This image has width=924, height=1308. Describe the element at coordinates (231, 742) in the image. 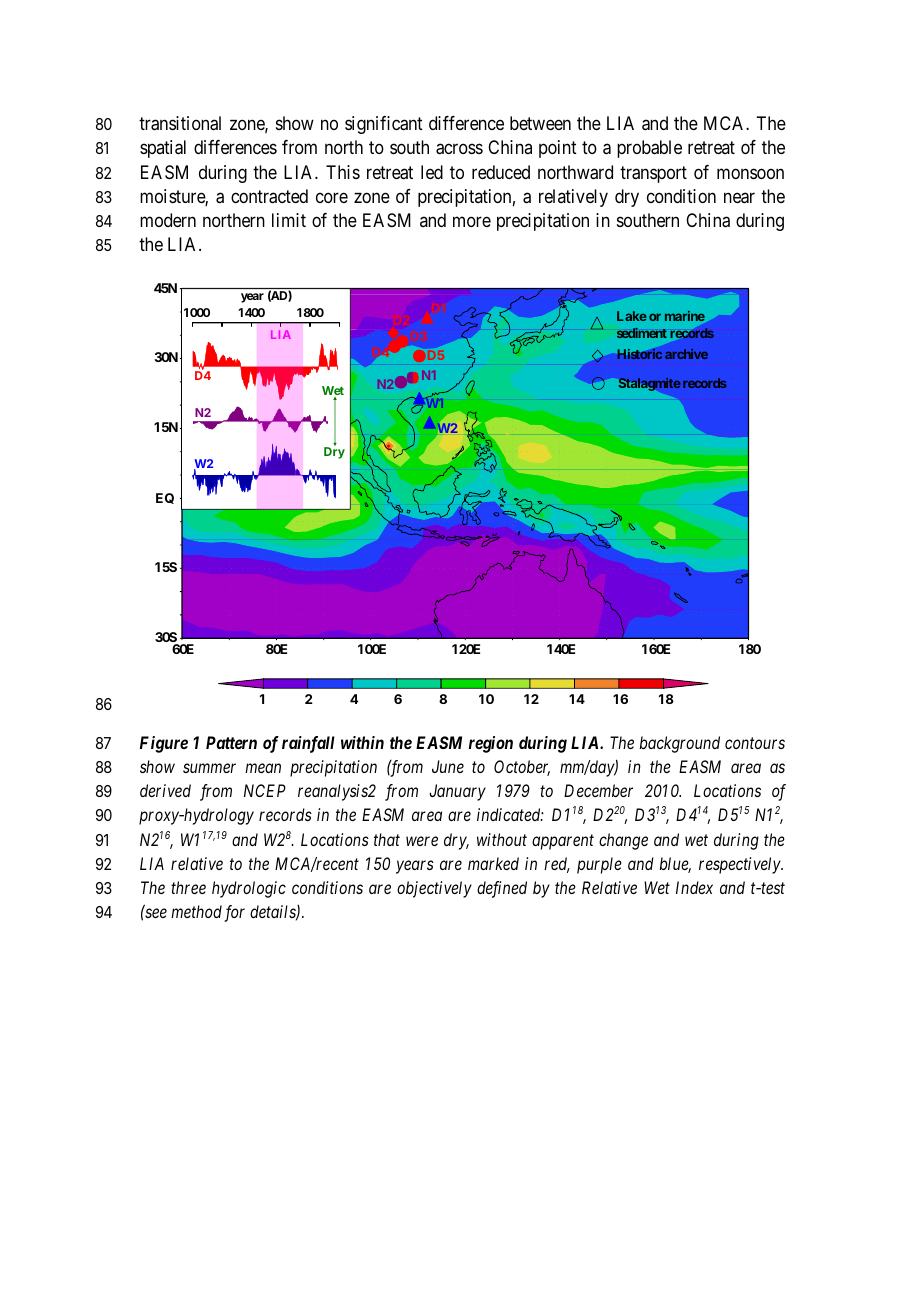

I see `Pattern` at that location.
